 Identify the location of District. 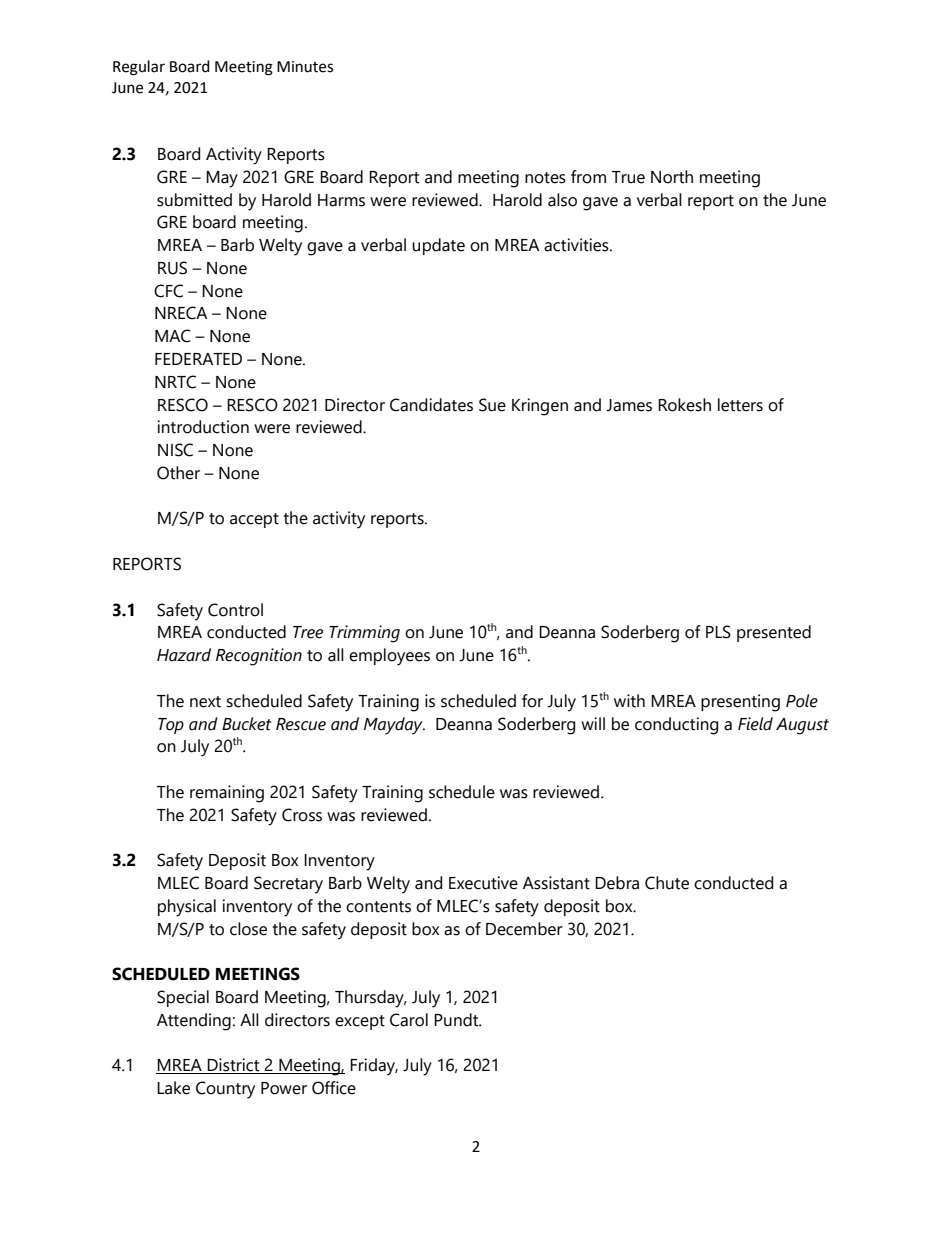
(234, 1066).
